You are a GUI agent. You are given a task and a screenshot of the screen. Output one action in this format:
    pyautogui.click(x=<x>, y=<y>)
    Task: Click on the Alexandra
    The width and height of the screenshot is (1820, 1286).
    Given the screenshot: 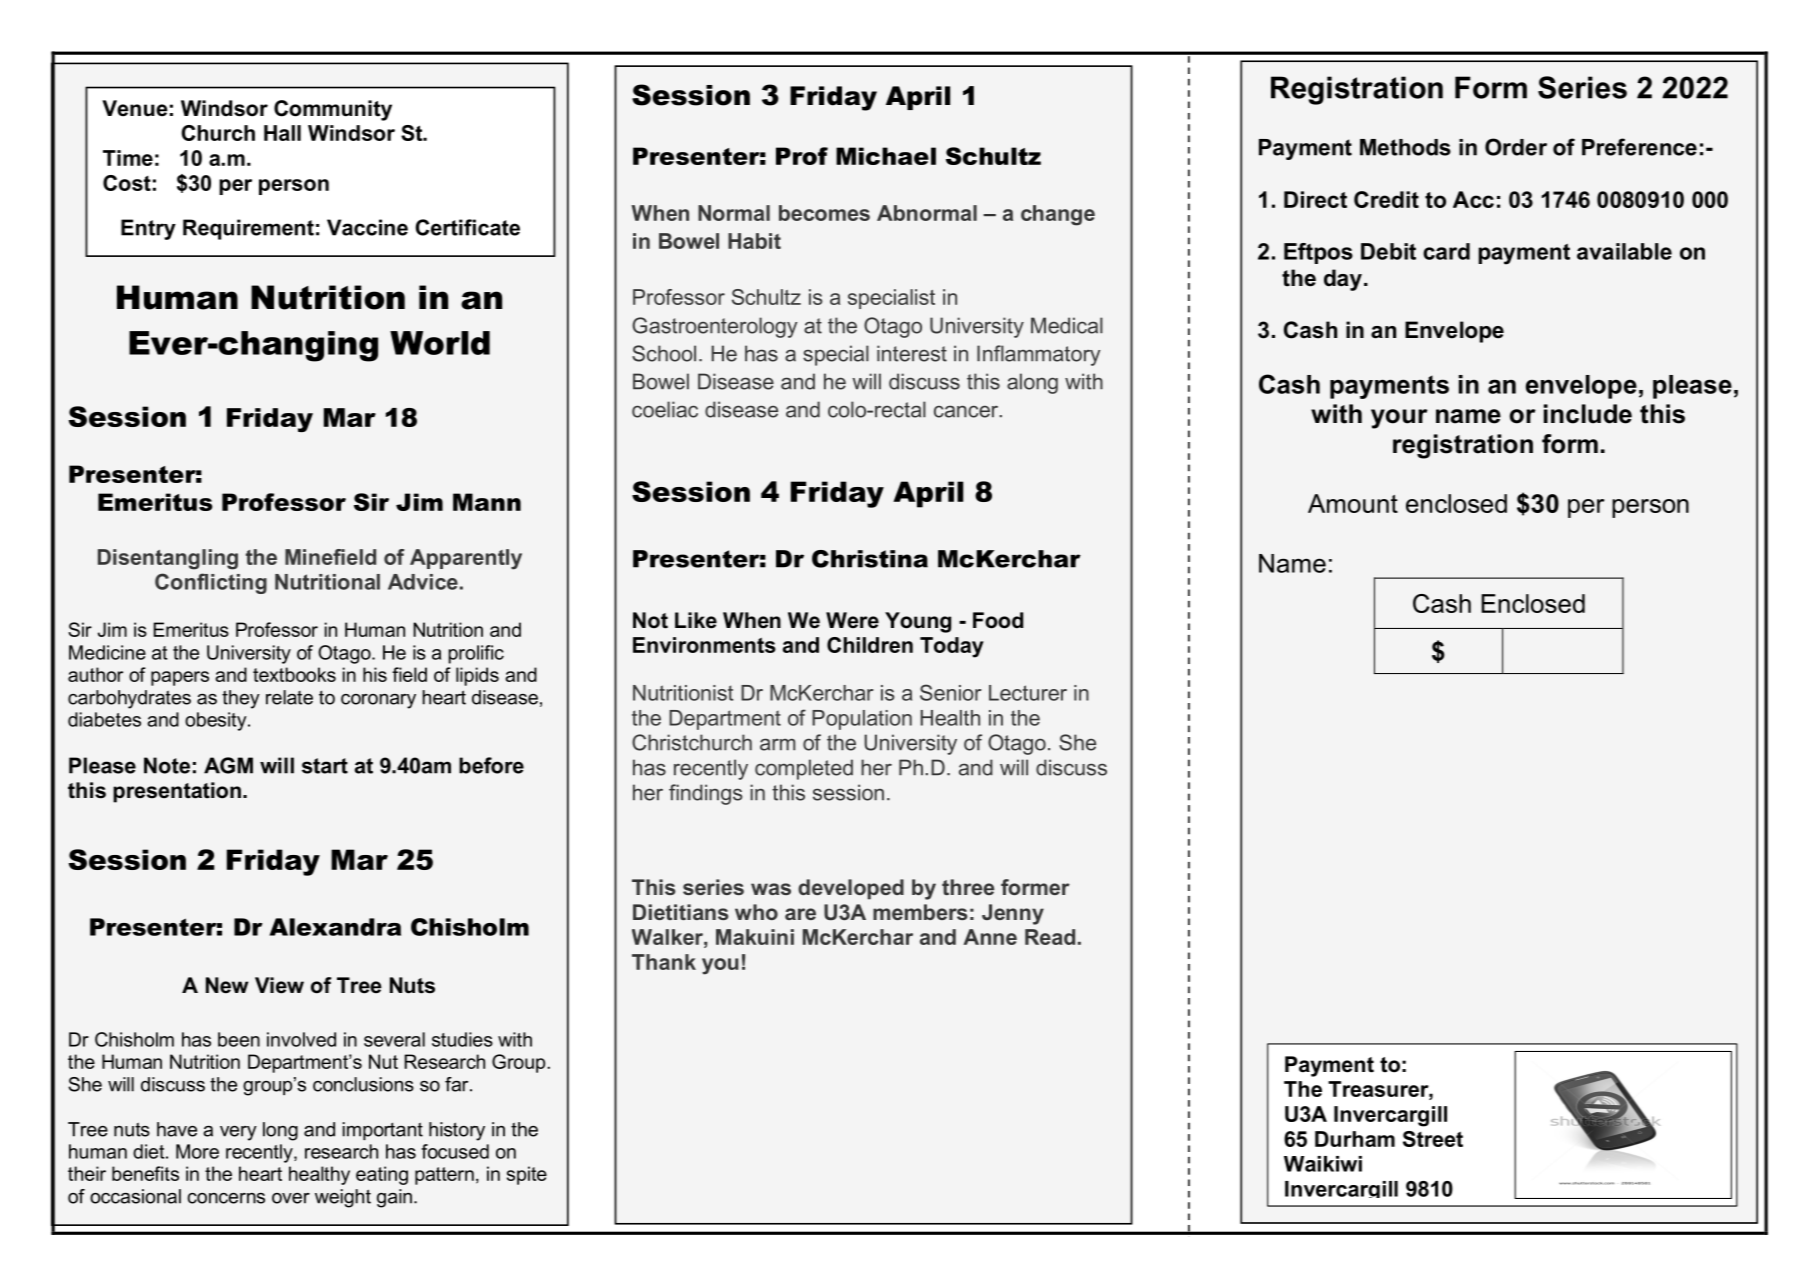 What is the action you would take?
    pyautogui.click(x=335, y=927)
